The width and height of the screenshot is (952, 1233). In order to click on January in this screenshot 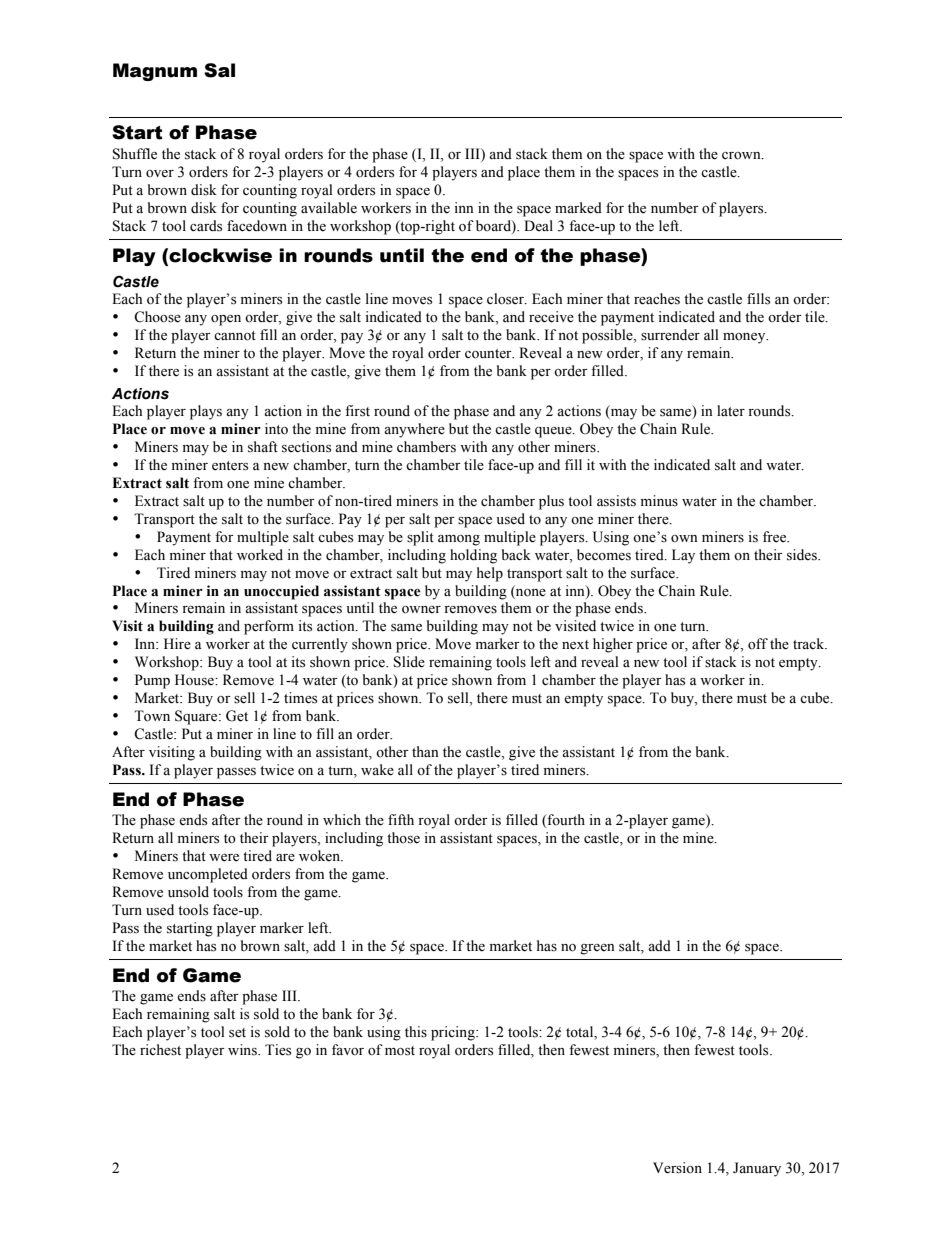, I will do `click(757, 1169)`.
